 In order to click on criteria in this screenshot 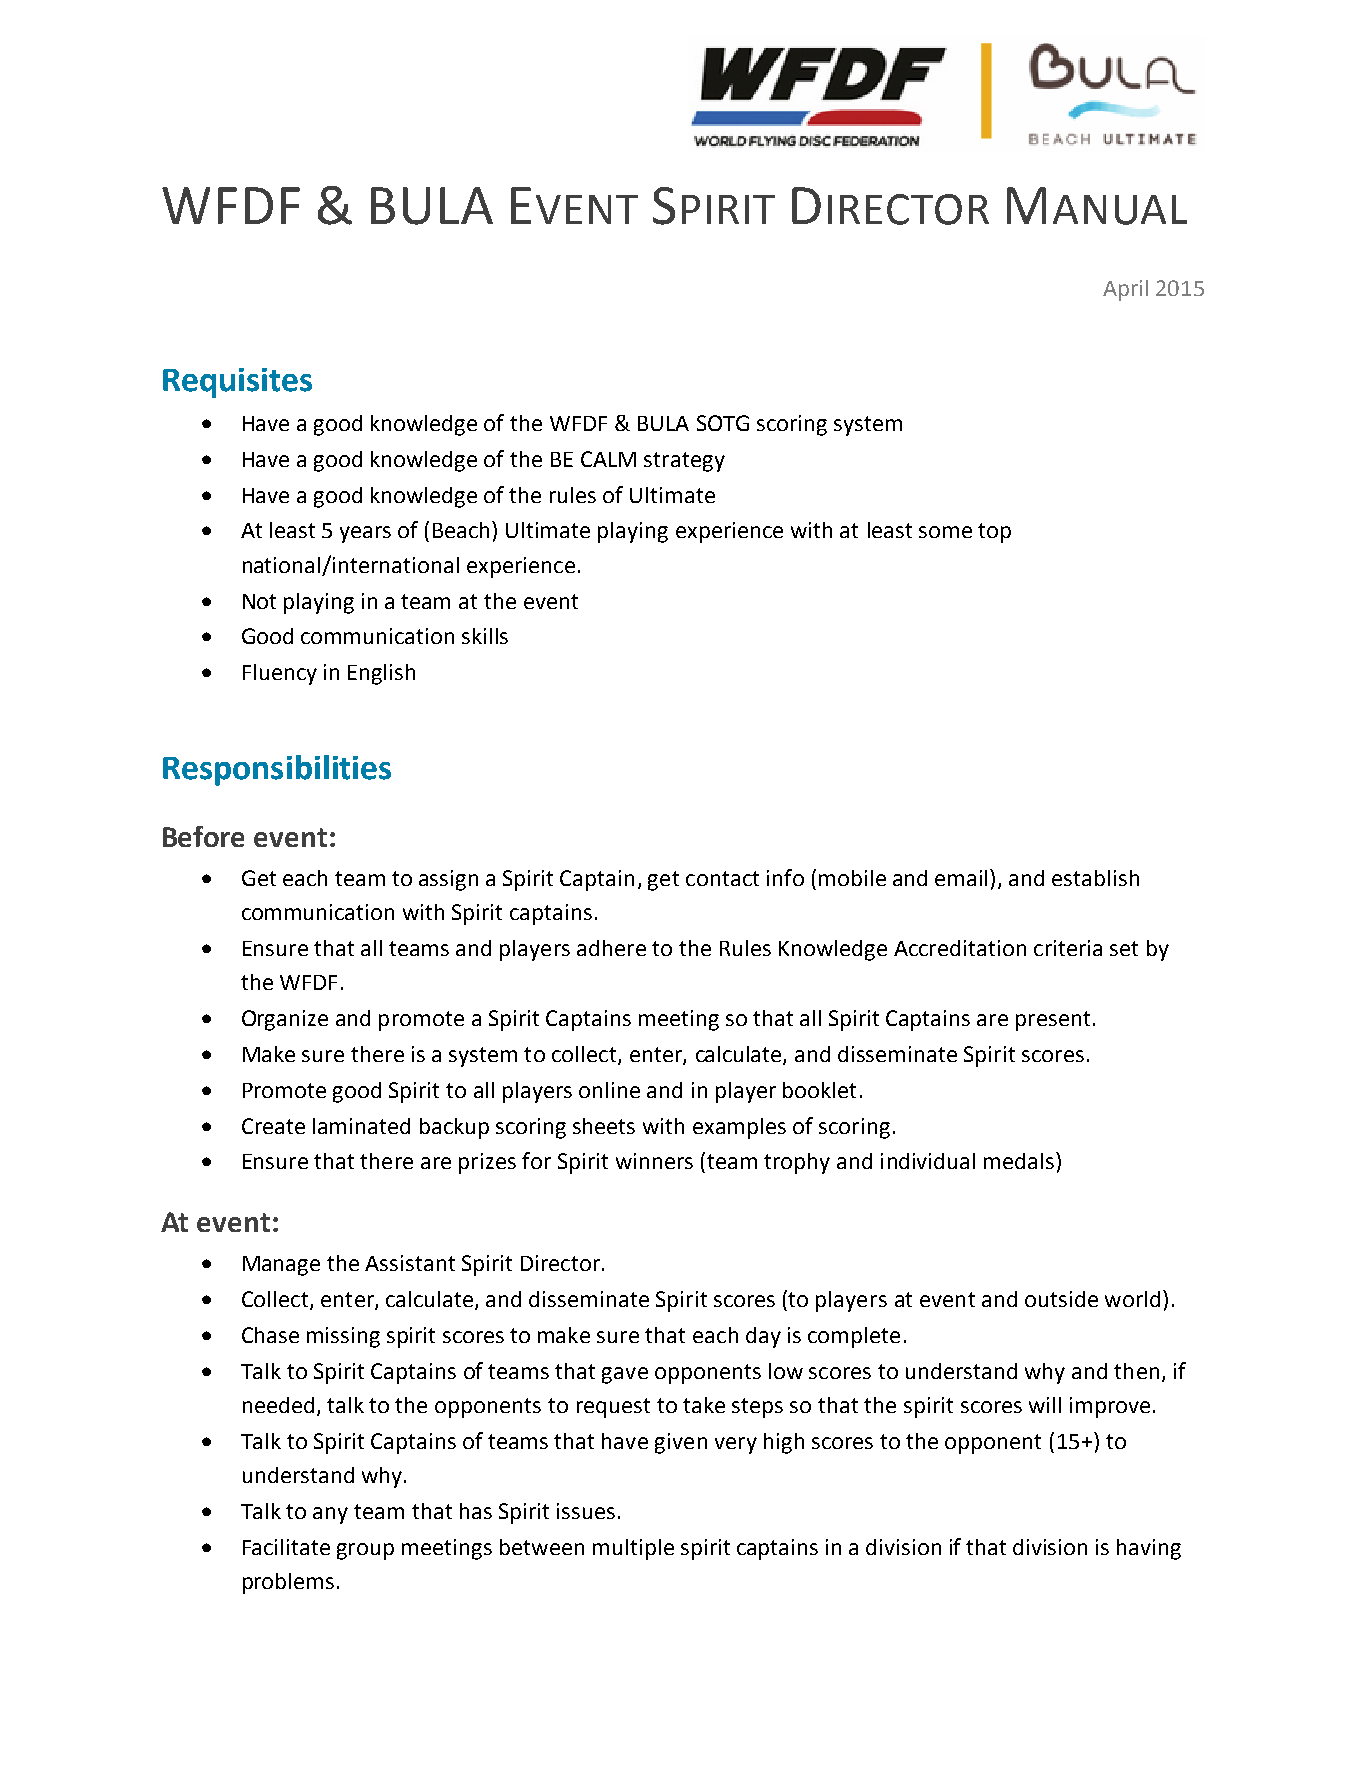, I will do `click(1068, 948)`.
